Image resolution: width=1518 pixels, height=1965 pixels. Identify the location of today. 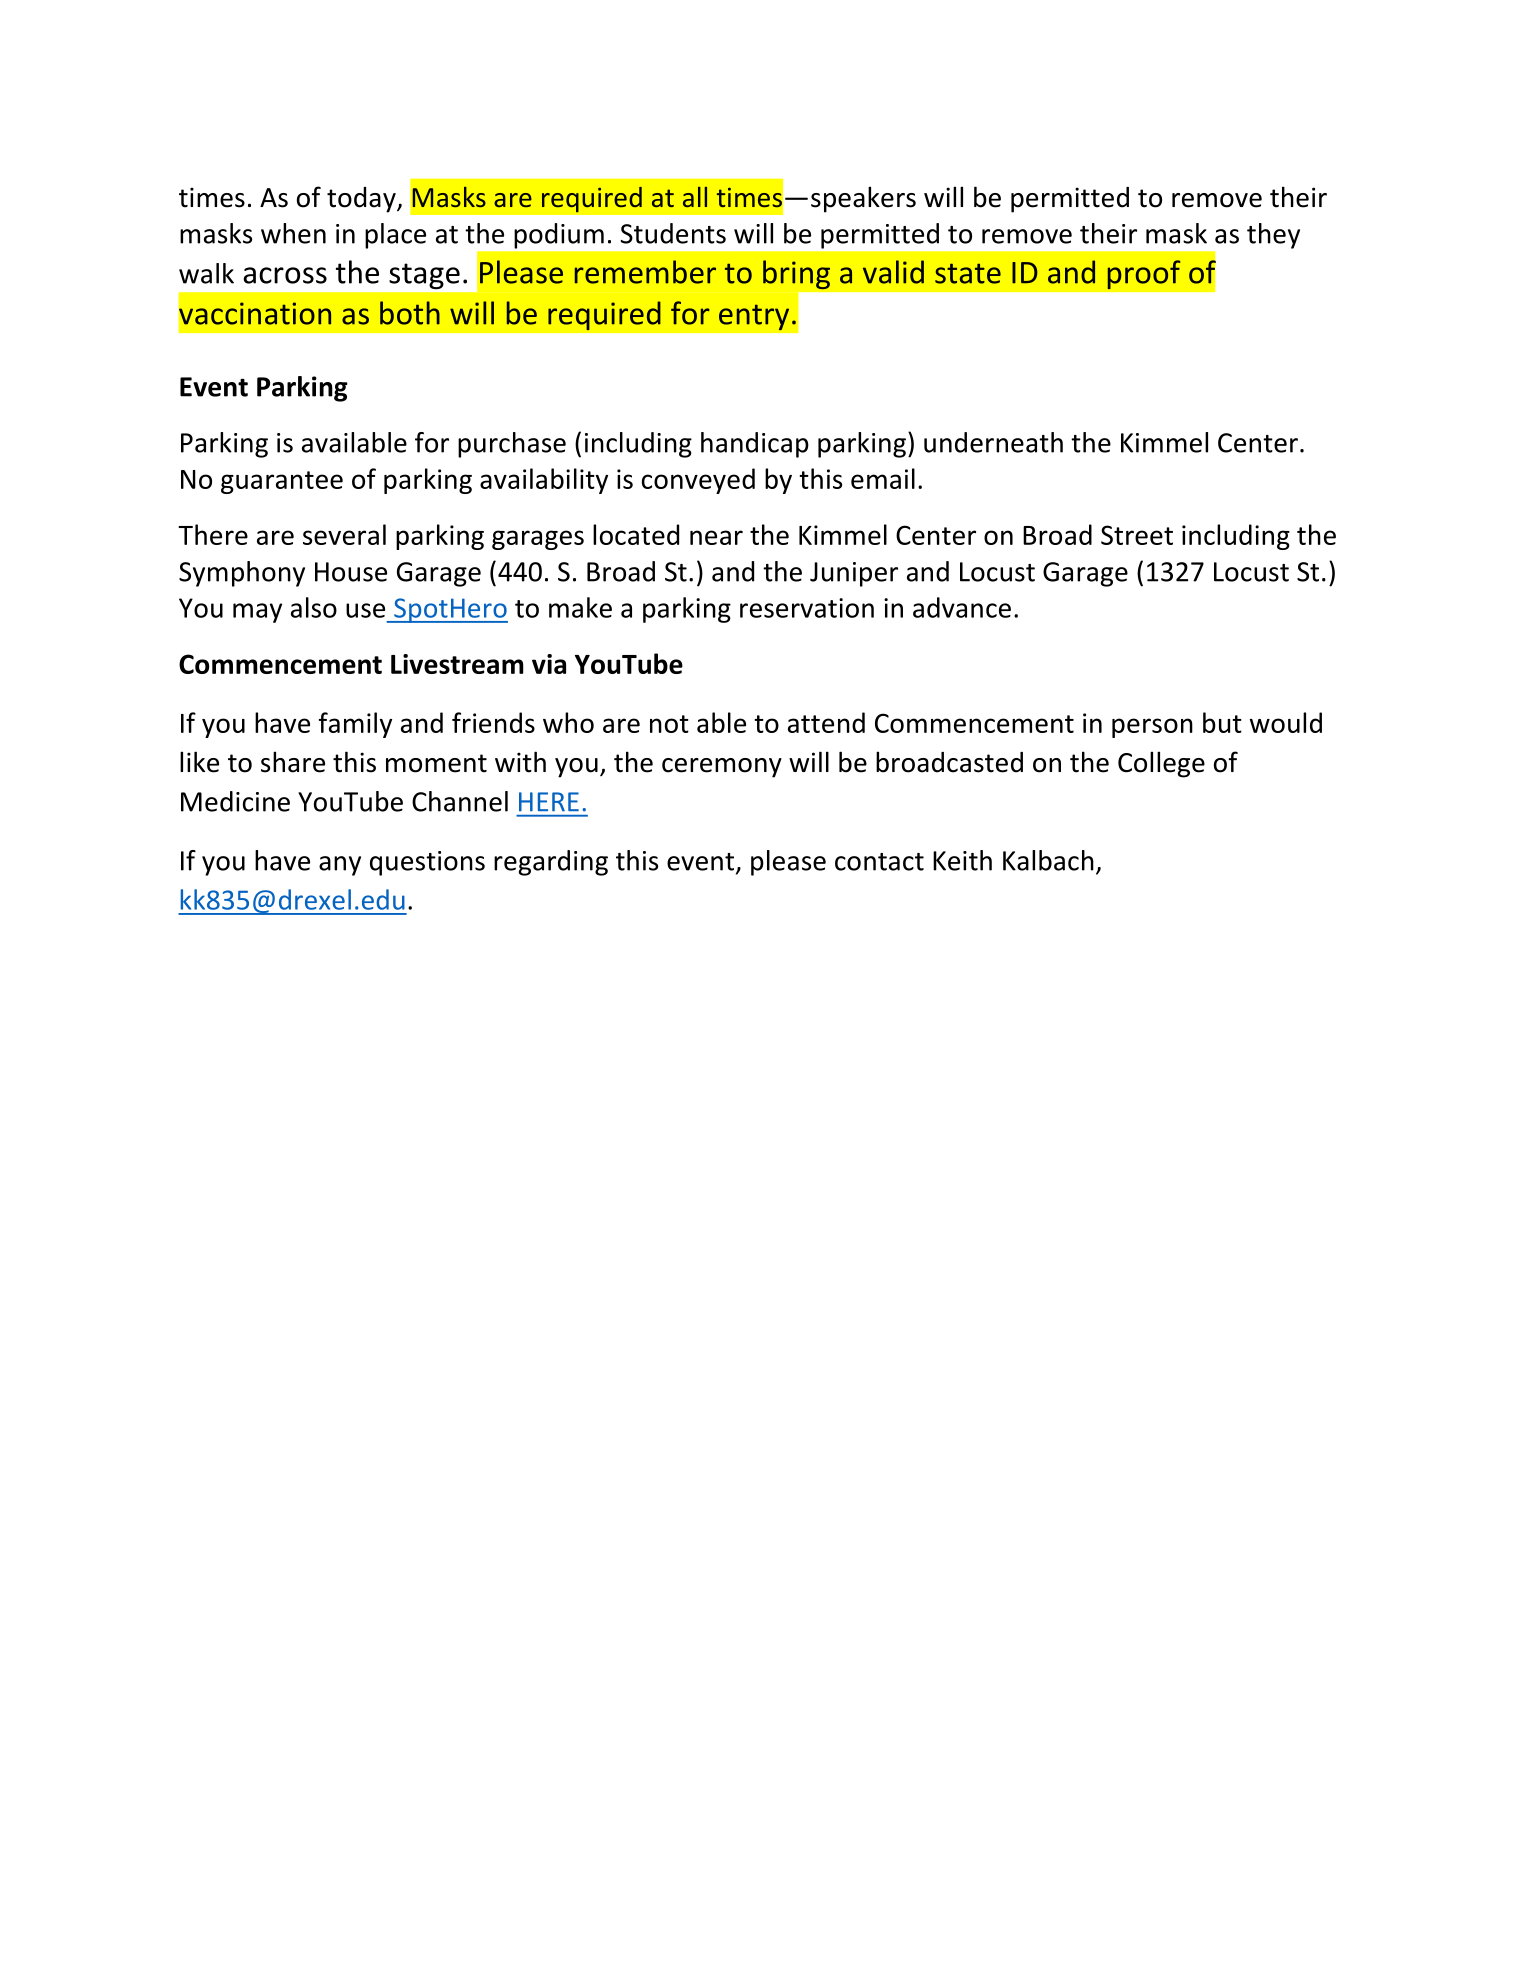
(362, 200).
